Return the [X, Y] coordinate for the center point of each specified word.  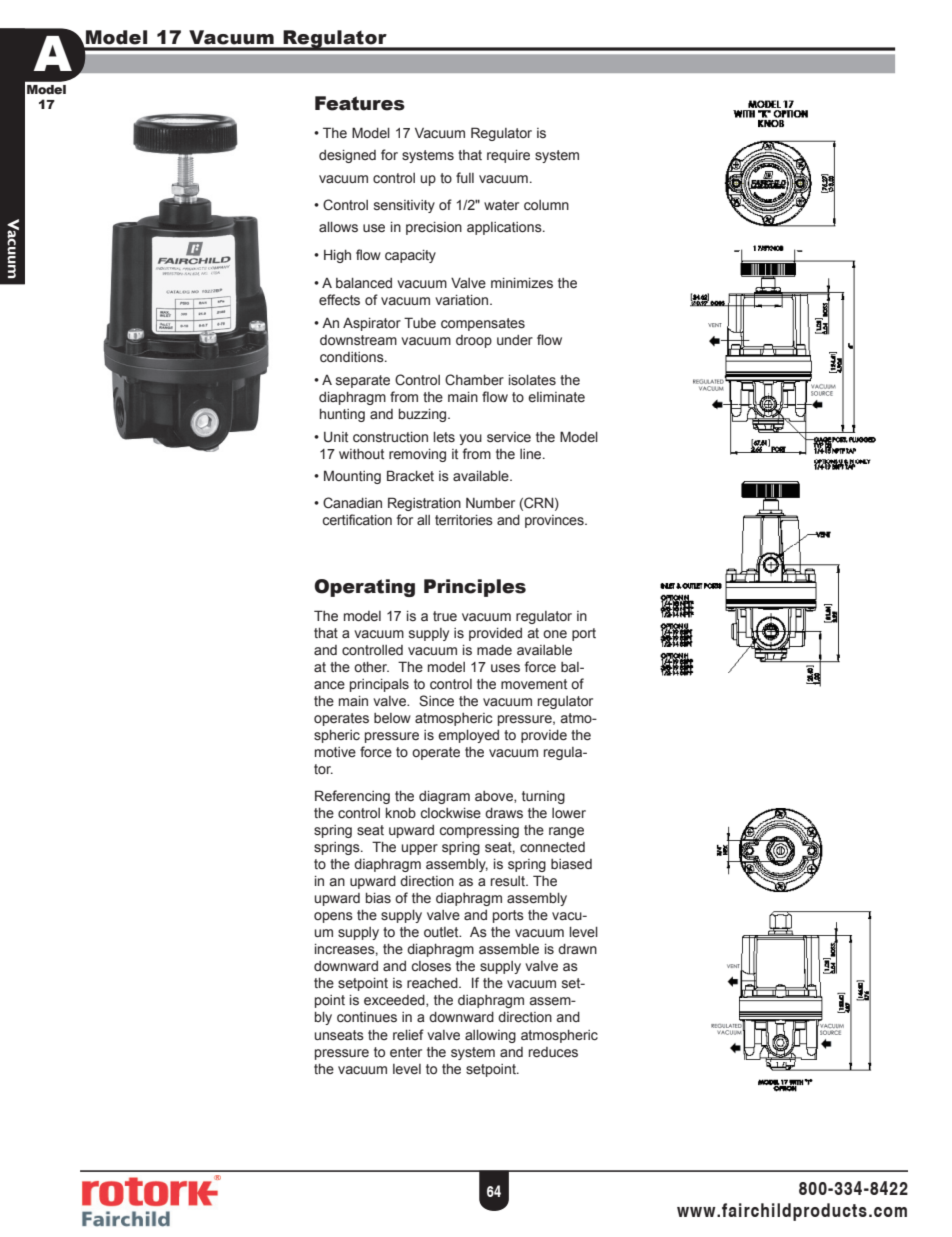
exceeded [395, 1001]
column [546, 205]
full [465, 177]
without [361, 454]
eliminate [556, 397]
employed [468, 736]
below [392, 718]
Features [360, 103]
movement [534, 684]
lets [444, 437]
